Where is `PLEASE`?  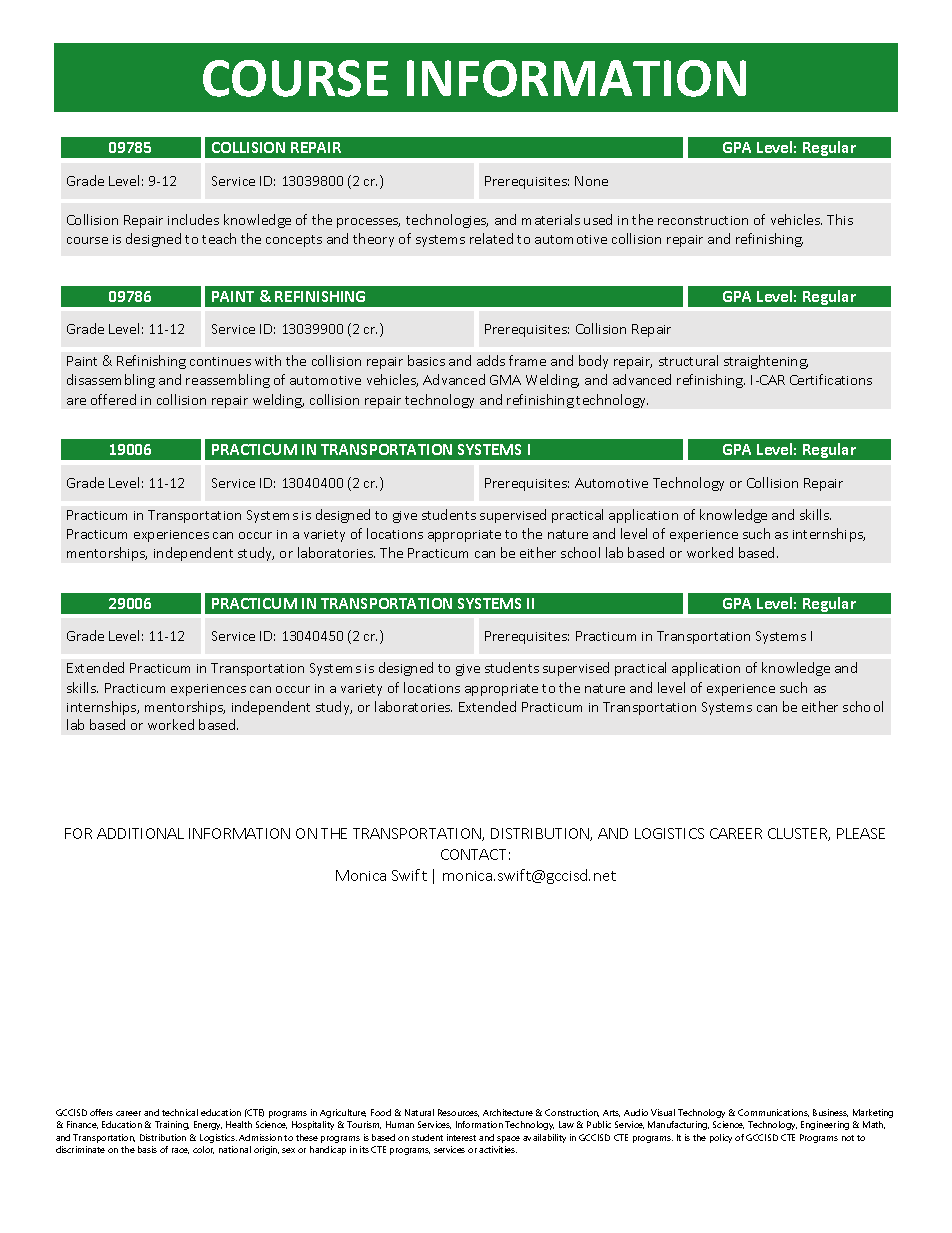
PLEASE is located at coordinates (861, 833).
